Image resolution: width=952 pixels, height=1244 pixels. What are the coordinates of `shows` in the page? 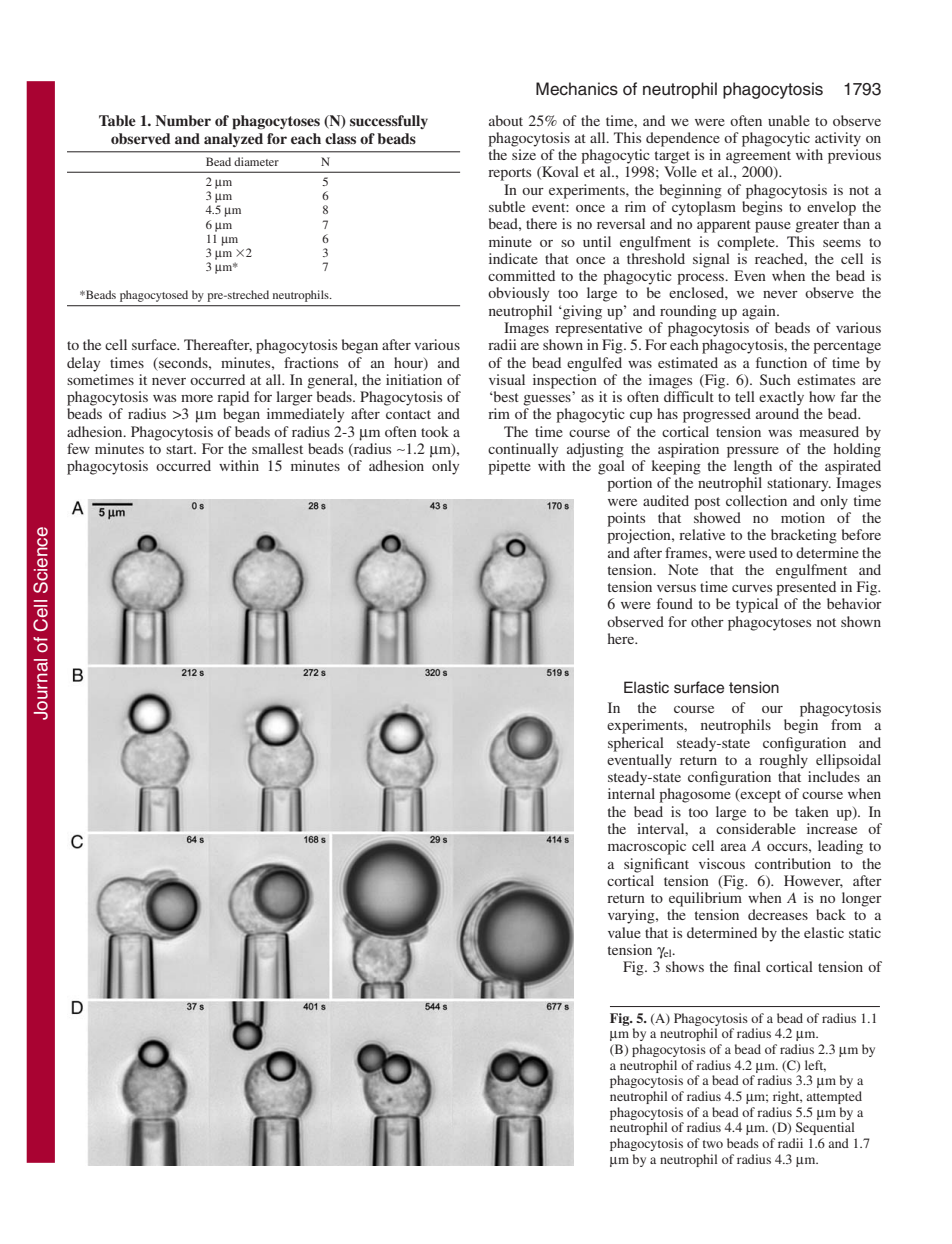 It's located at (685, 966).
